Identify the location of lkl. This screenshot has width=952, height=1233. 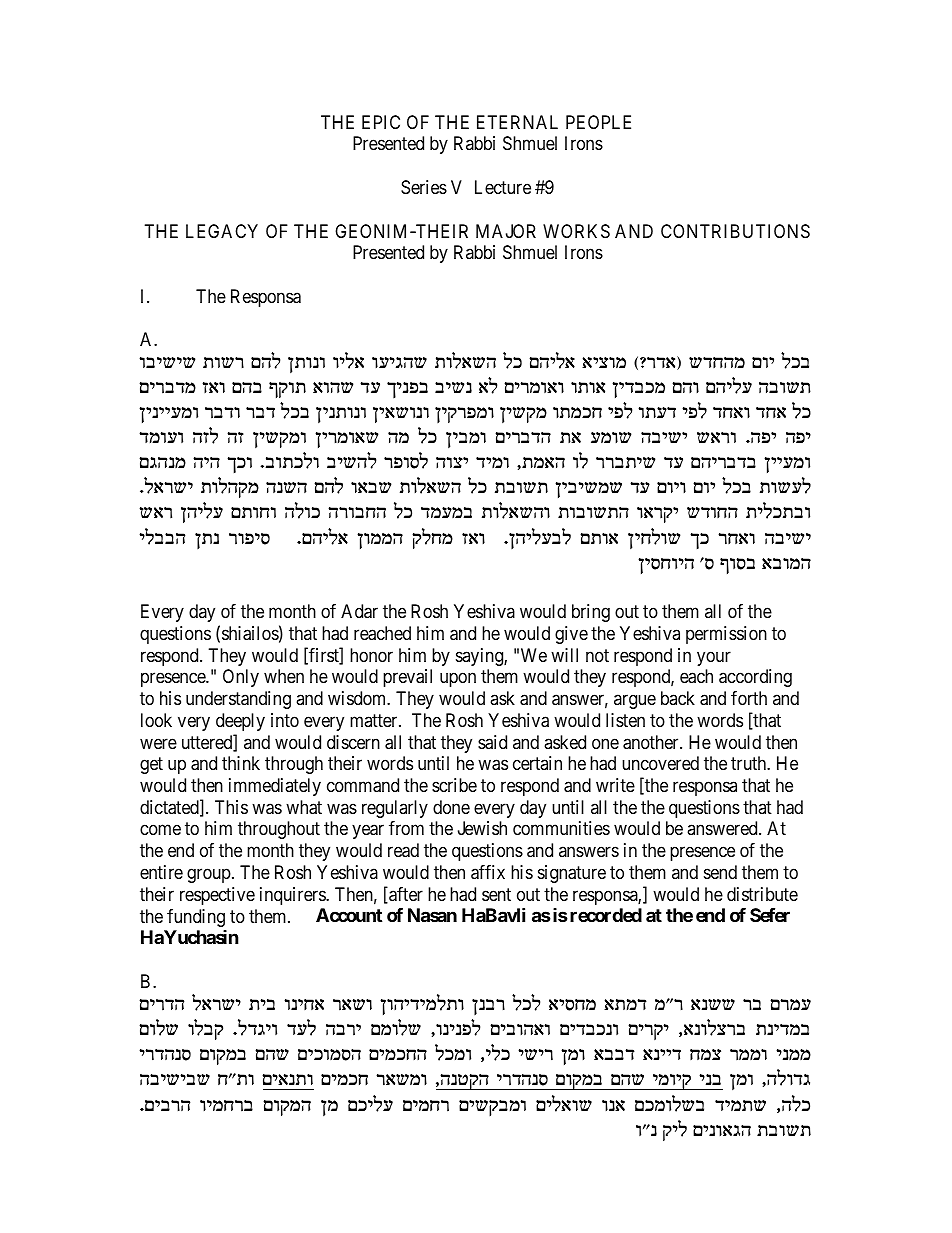
(526, 1002).
